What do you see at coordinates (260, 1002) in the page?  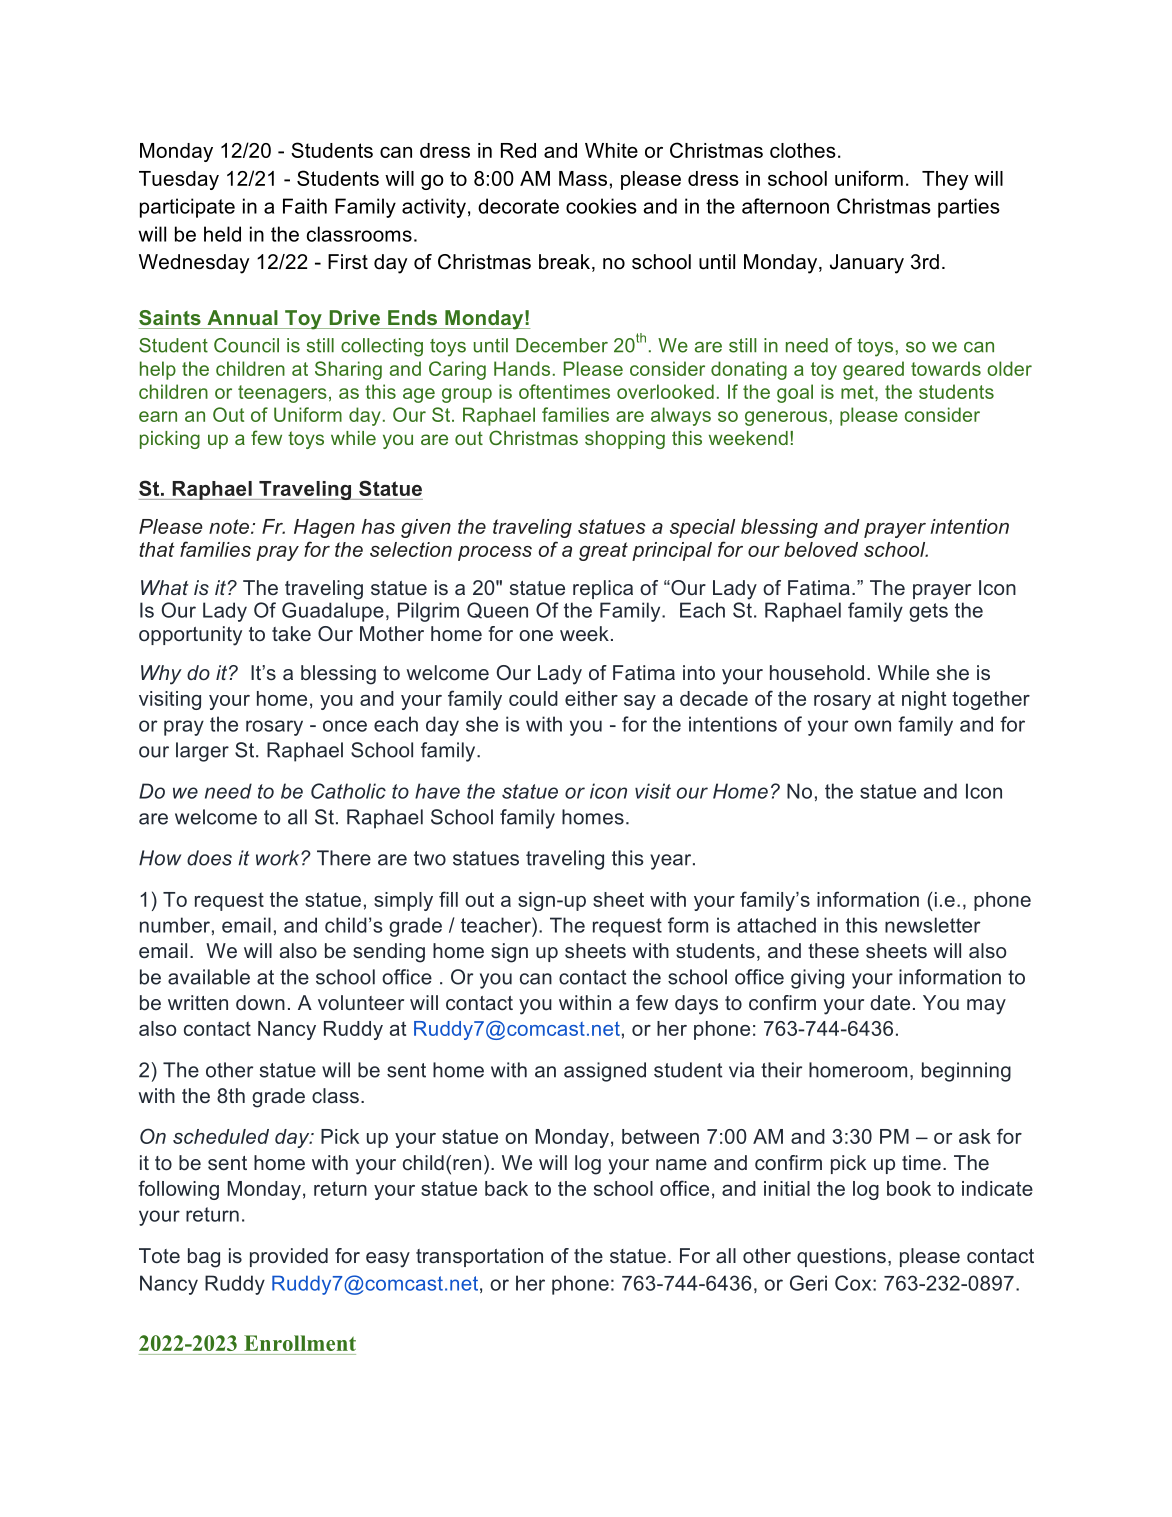 I see `down` at bounding box center [260, 1002].
